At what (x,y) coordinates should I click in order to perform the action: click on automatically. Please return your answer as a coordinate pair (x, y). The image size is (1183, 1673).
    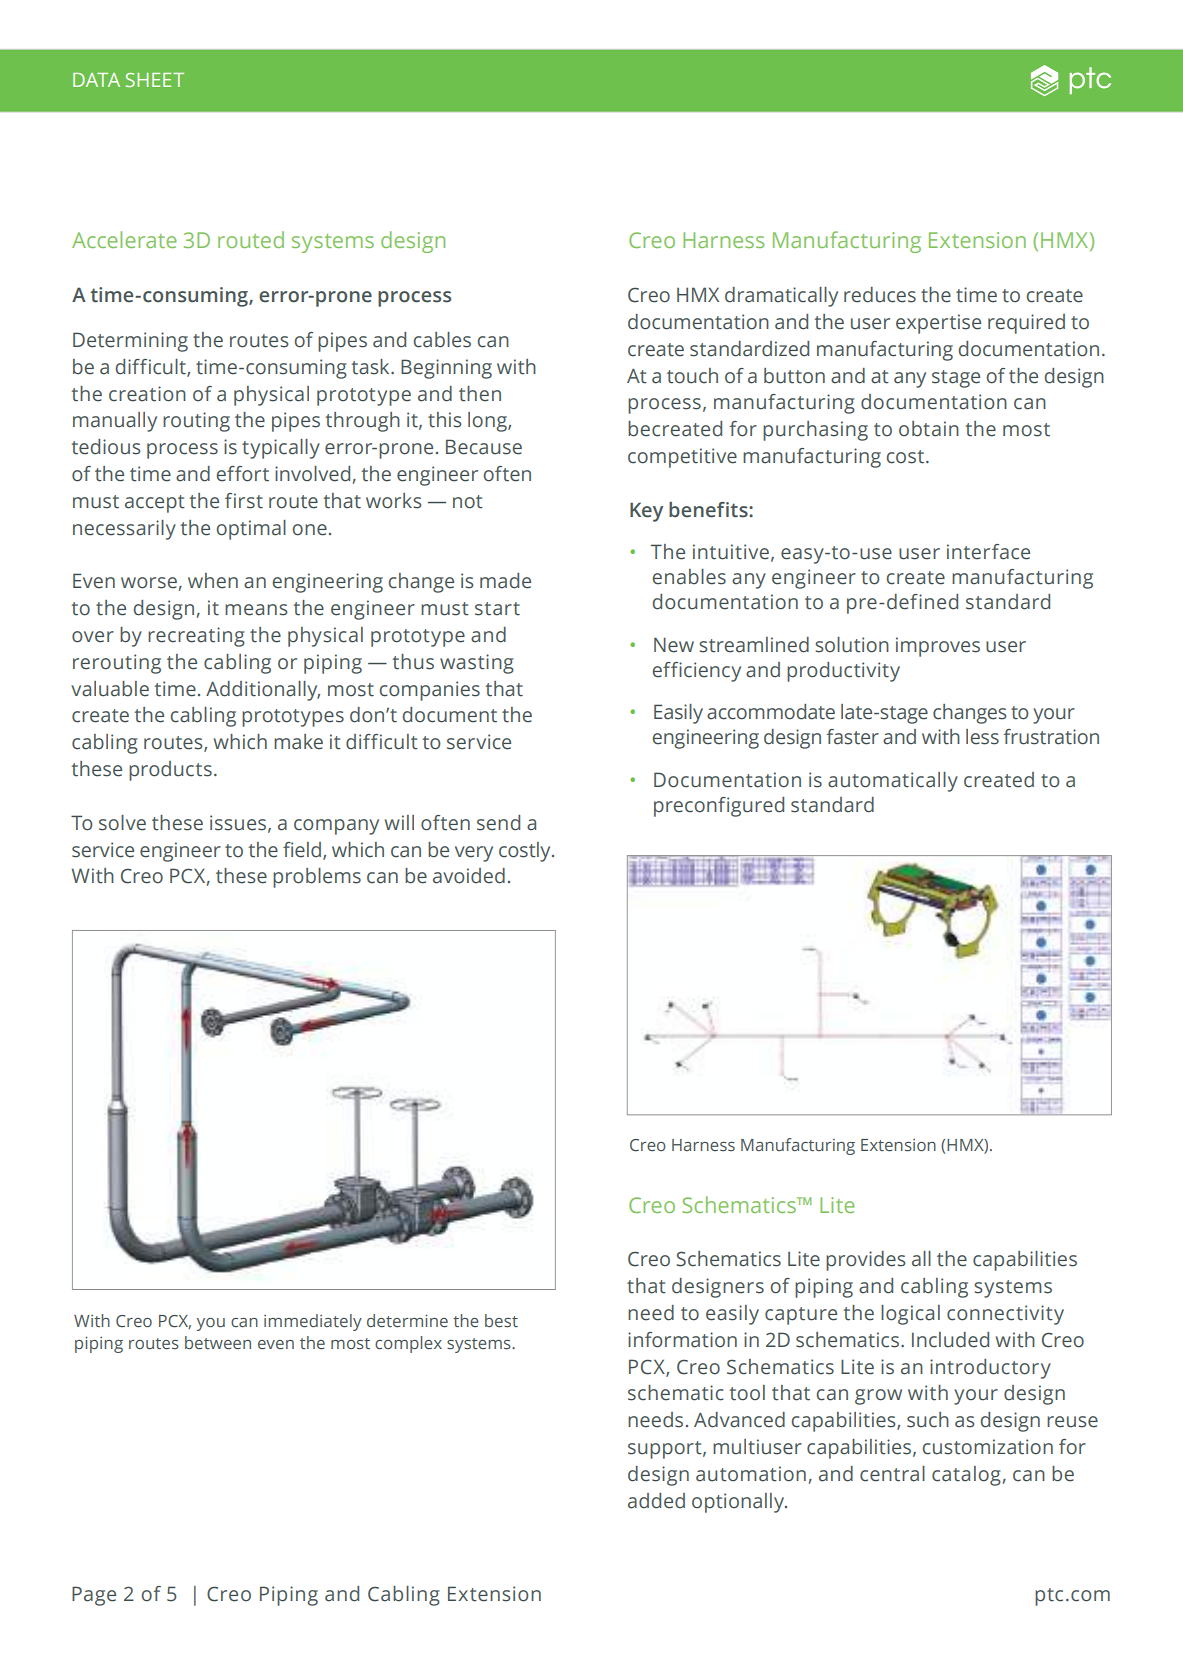
    Looking at the image, I should click on (893, 782).
